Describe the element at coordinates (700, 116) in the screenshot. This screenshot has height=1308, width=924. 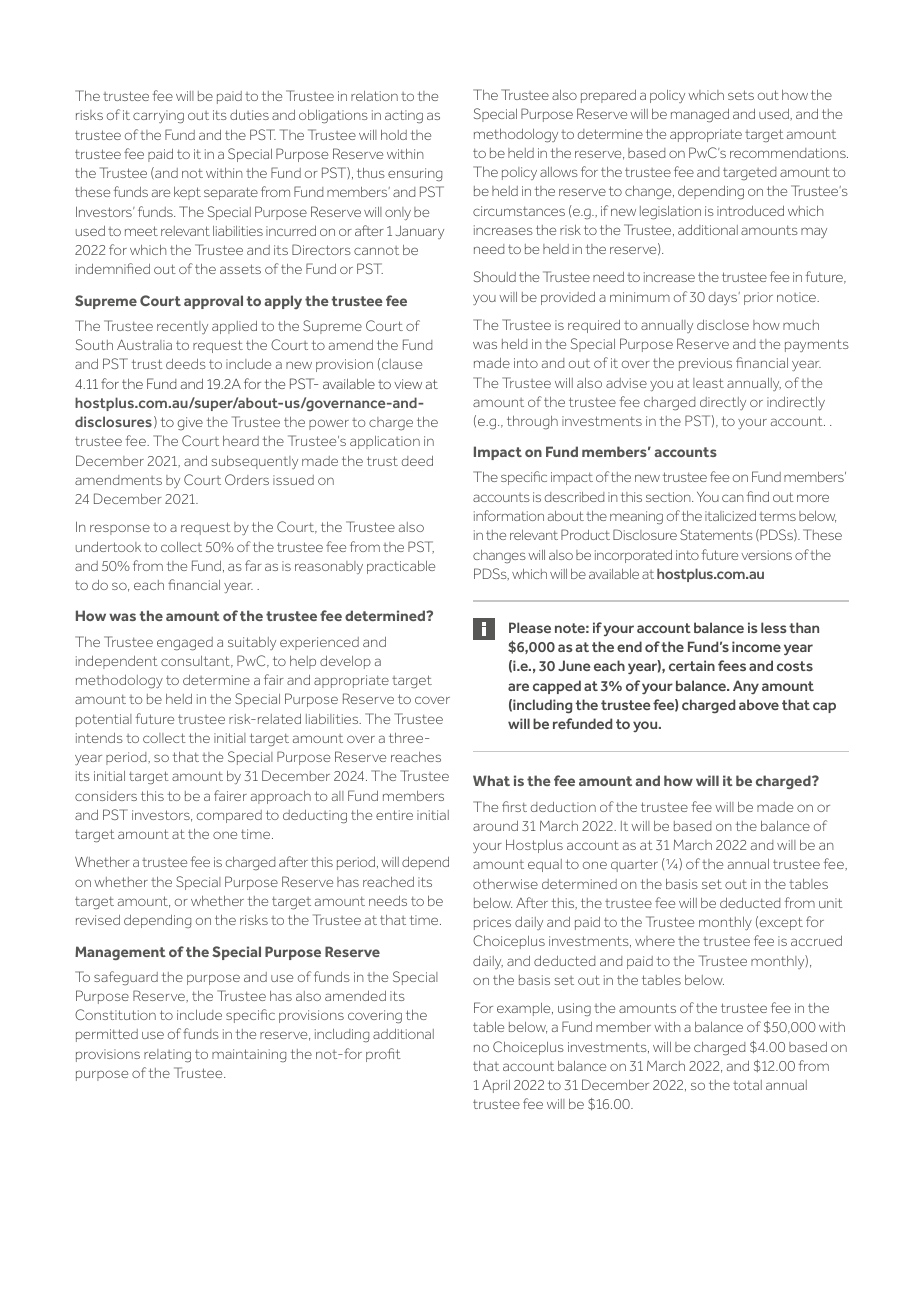
I see `managed` at that location.
